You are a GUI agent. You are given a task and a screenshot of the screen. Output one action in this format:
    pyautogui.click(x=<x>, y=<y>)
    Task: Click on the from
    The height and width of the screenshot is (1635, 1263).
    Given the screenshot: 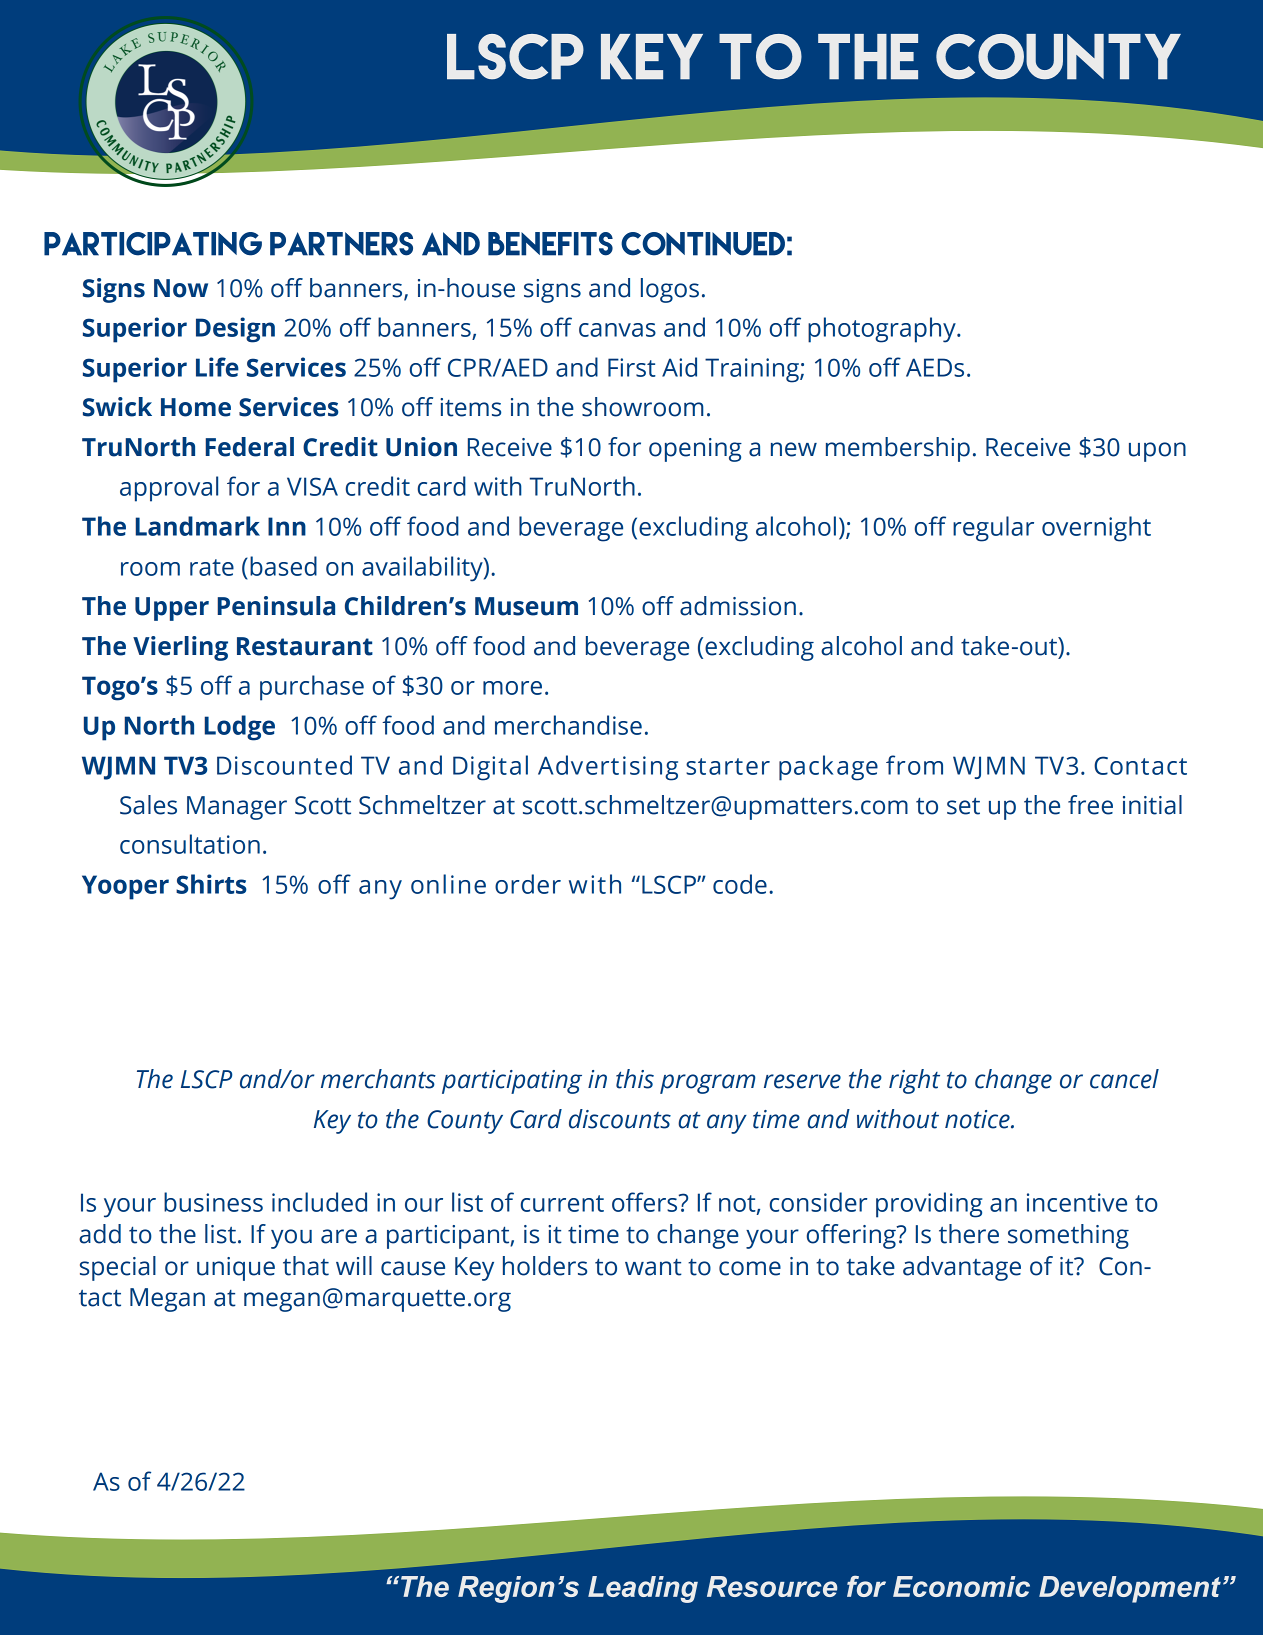 What is the action you would take?
    pyautogui.click(x=914, y=765)
